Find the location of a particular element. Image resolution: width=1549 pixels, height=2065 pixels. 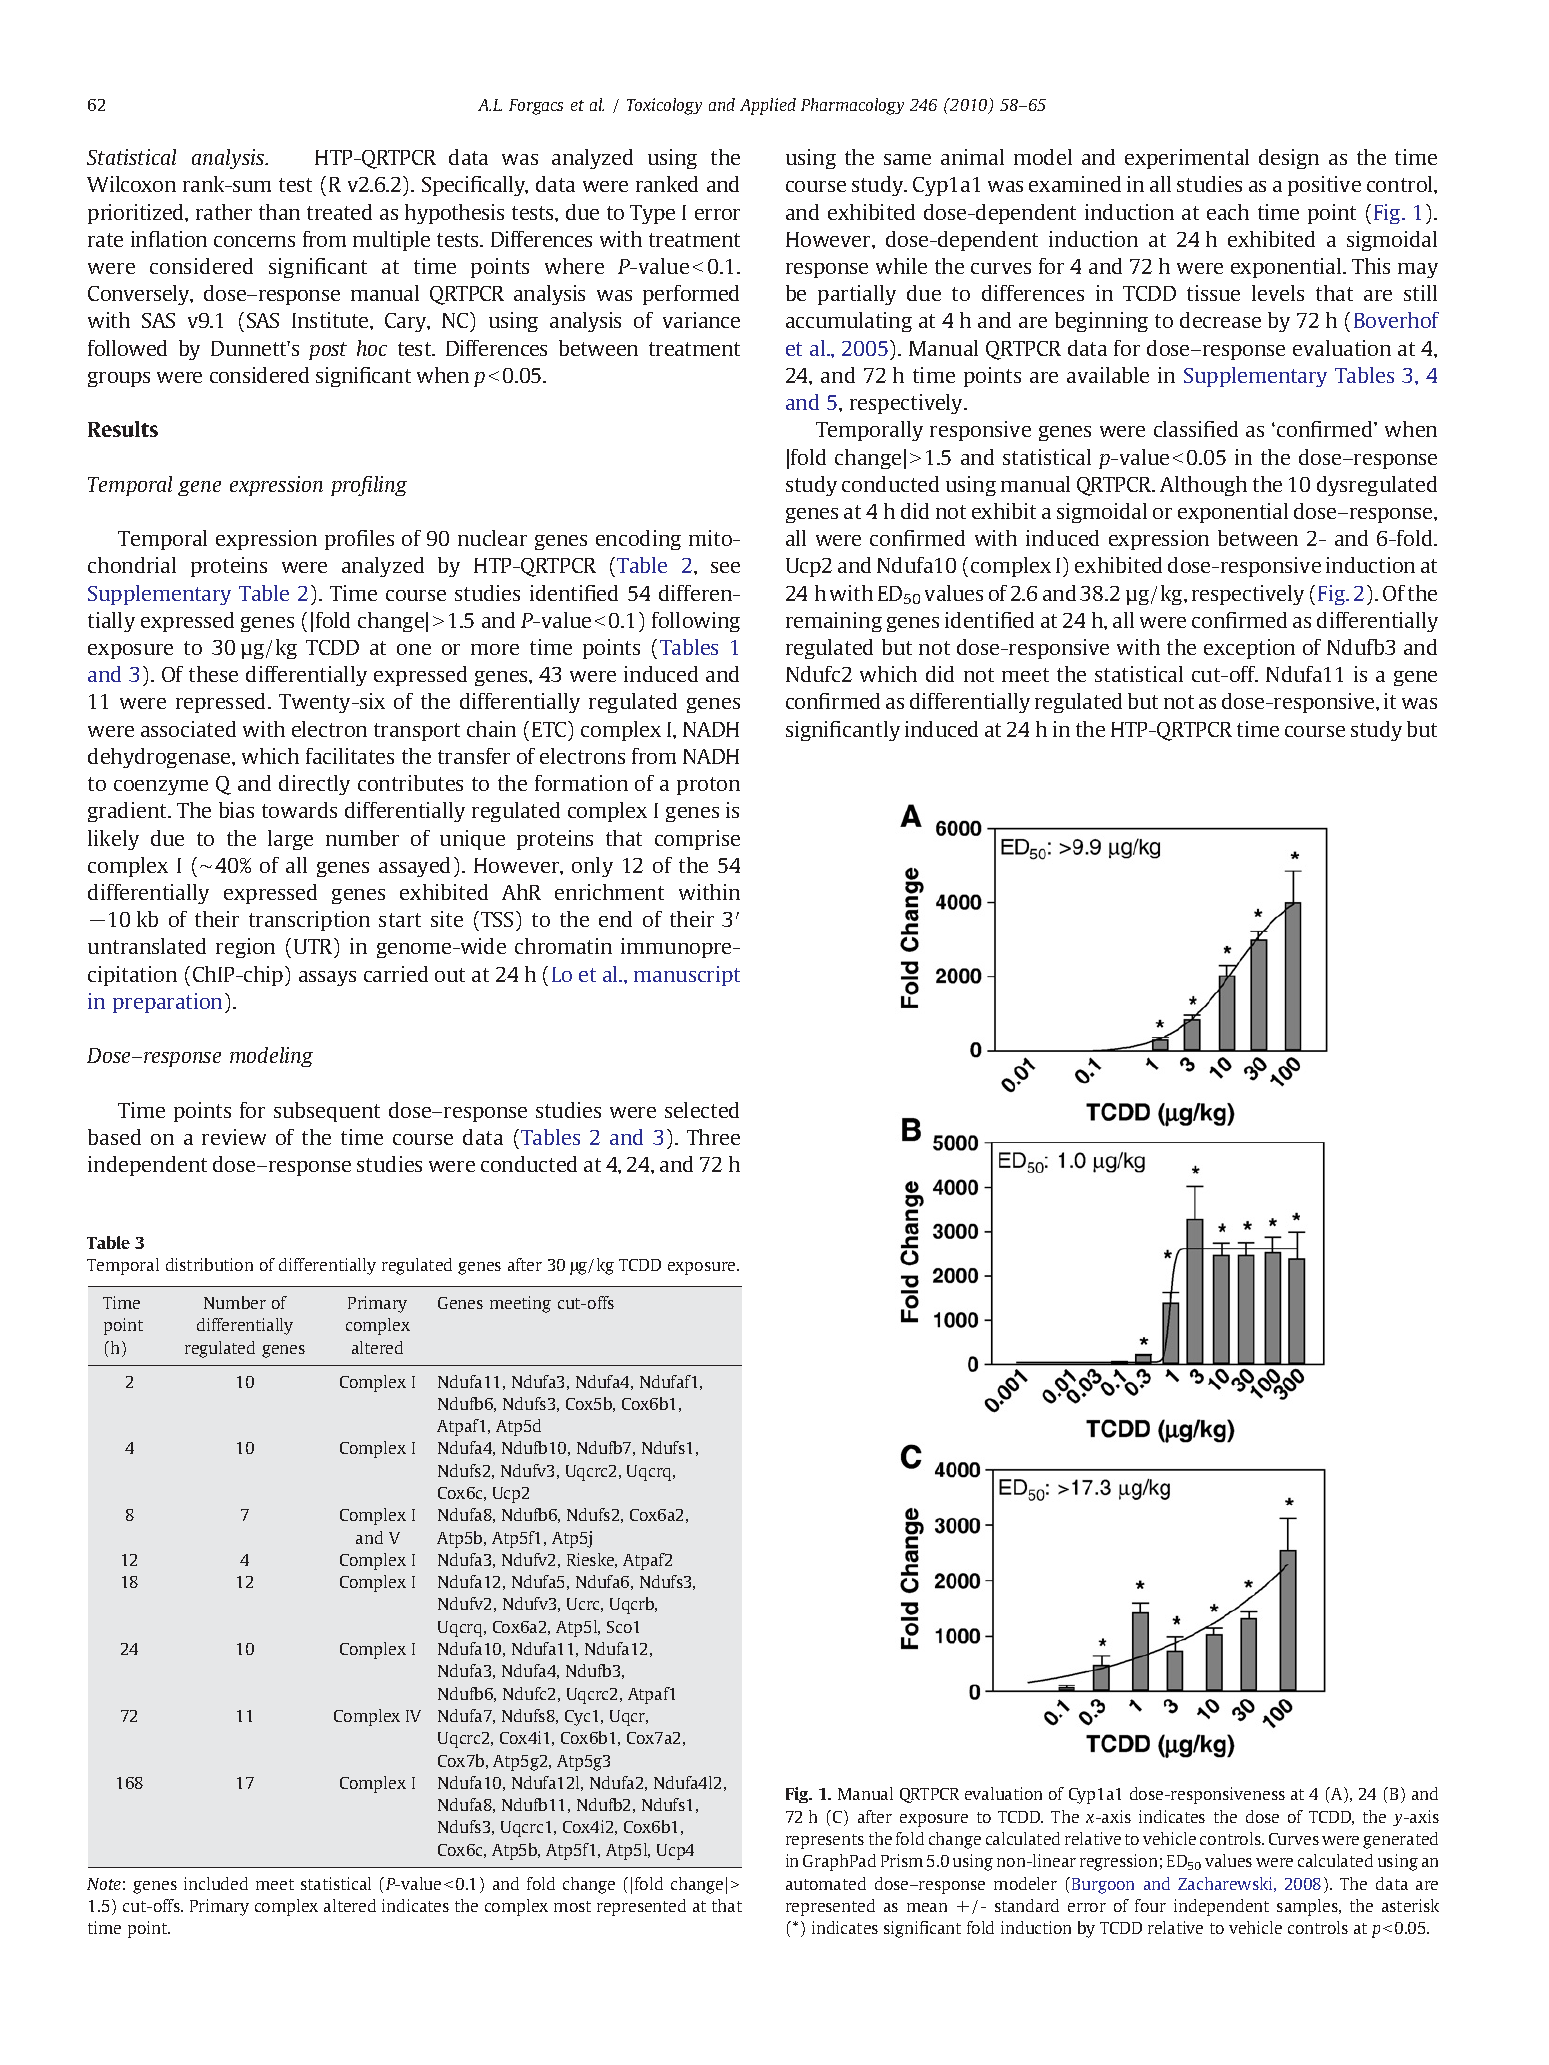

Applied is located at coordinates (768, 106).
